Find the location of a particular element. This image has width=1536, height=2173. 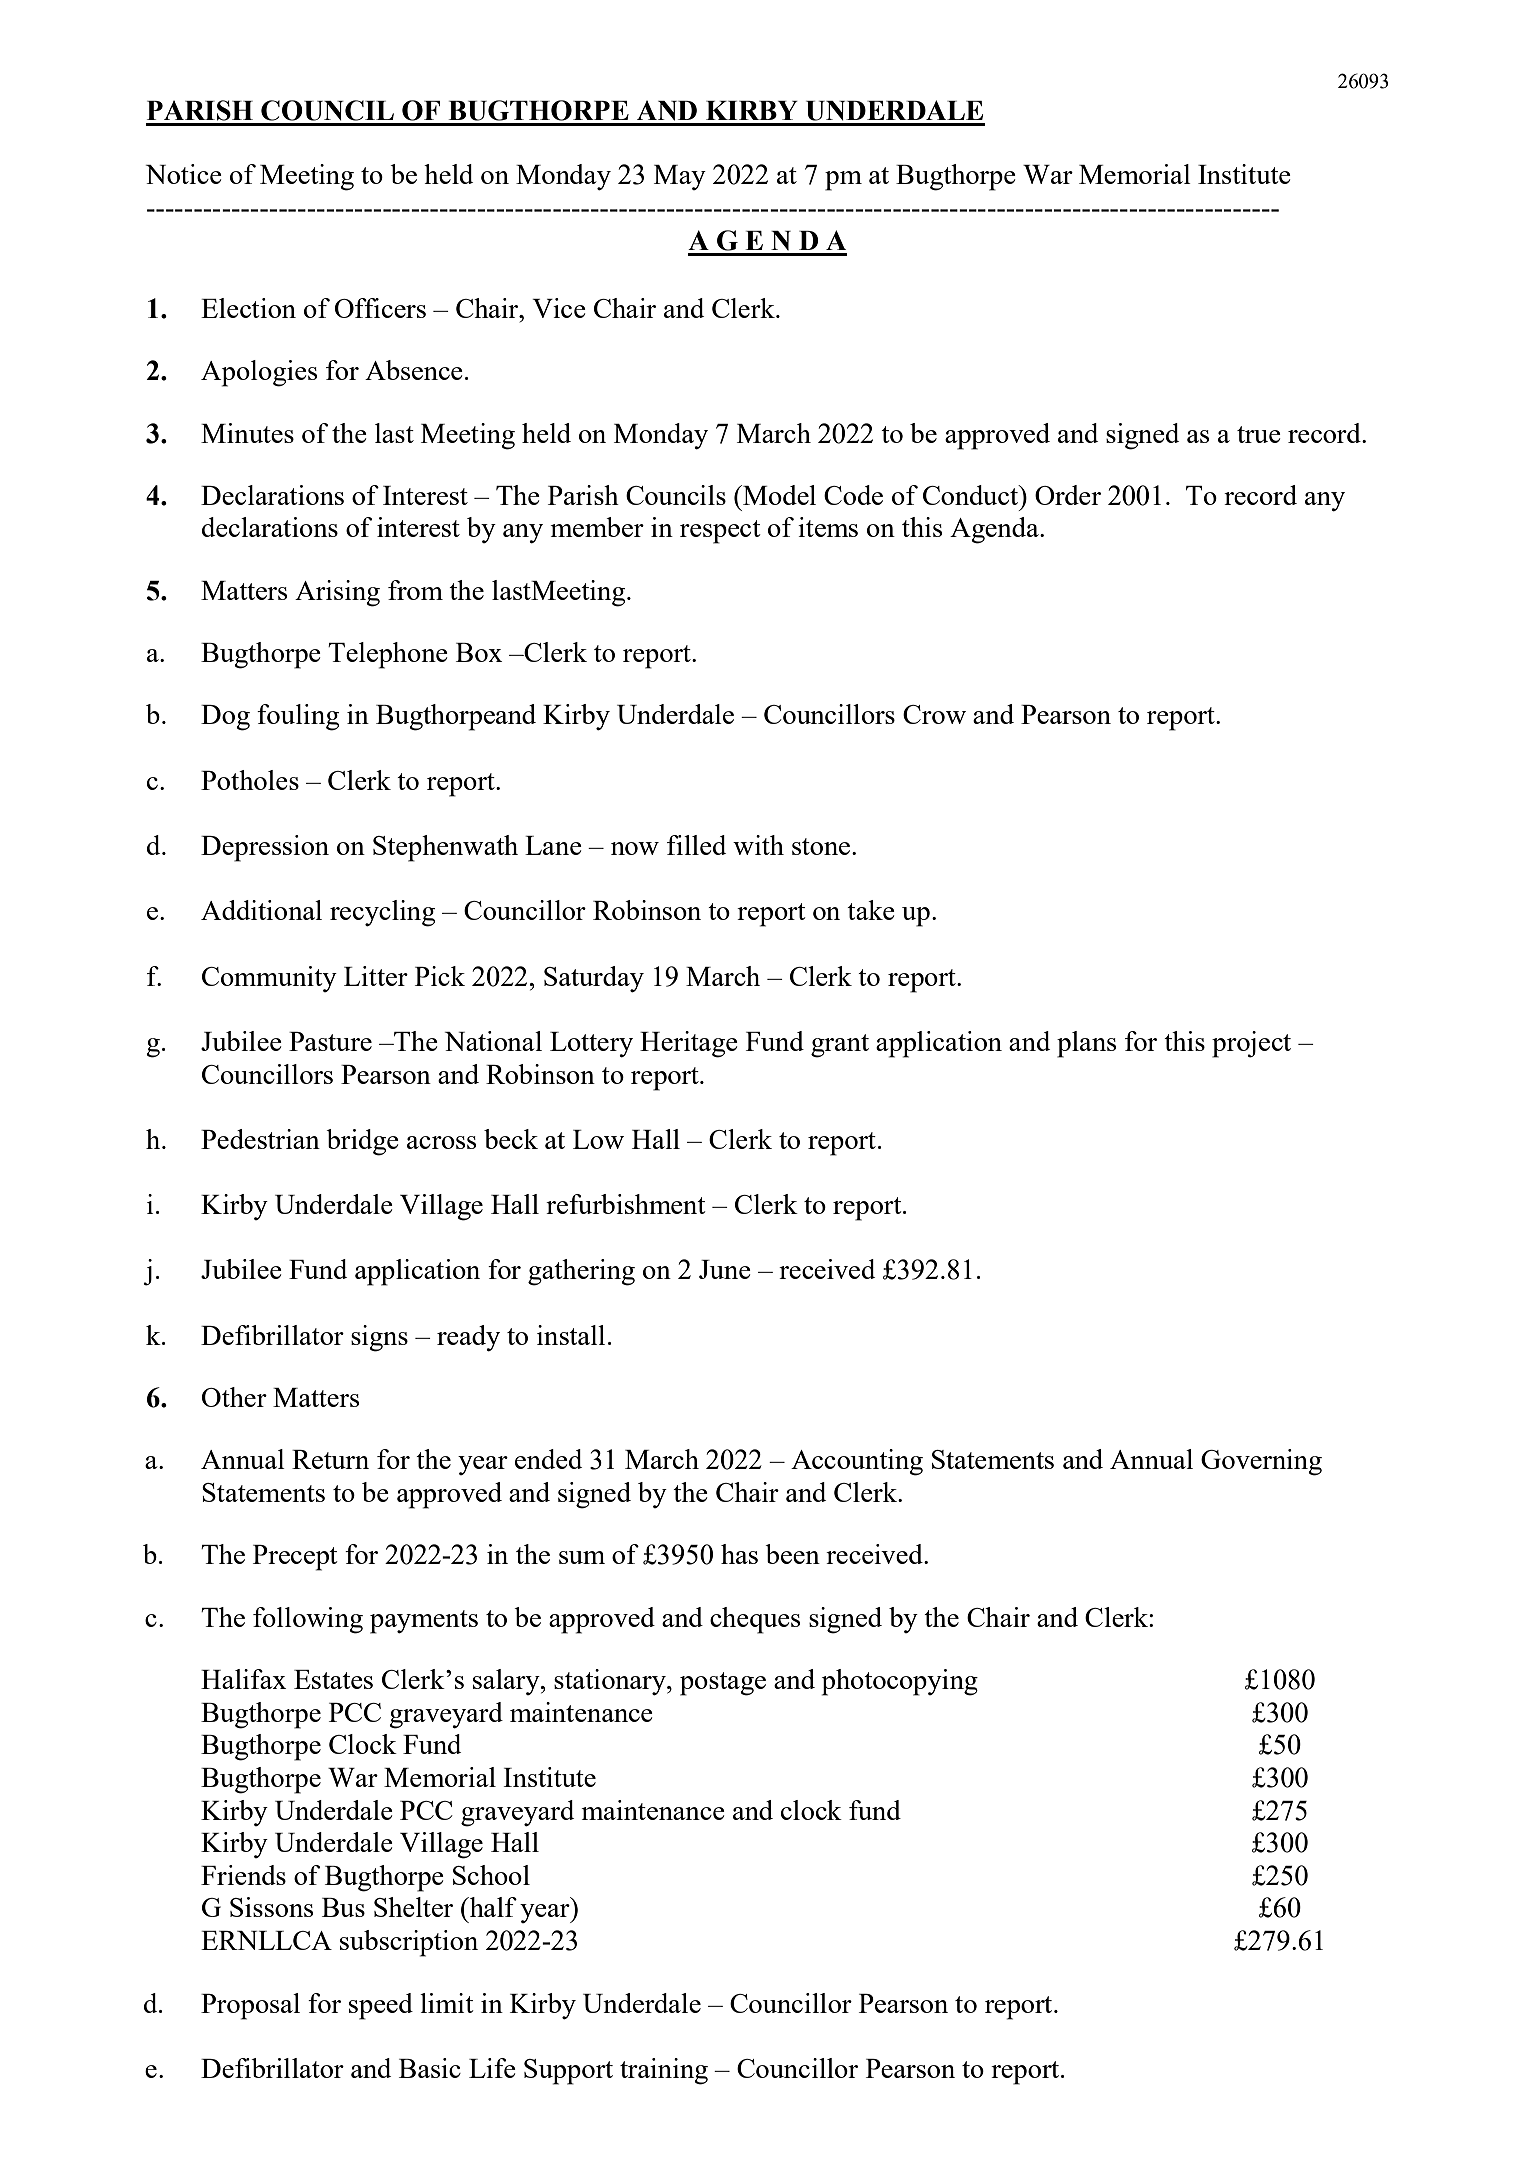

filled is located at coordinates (696, 845).
